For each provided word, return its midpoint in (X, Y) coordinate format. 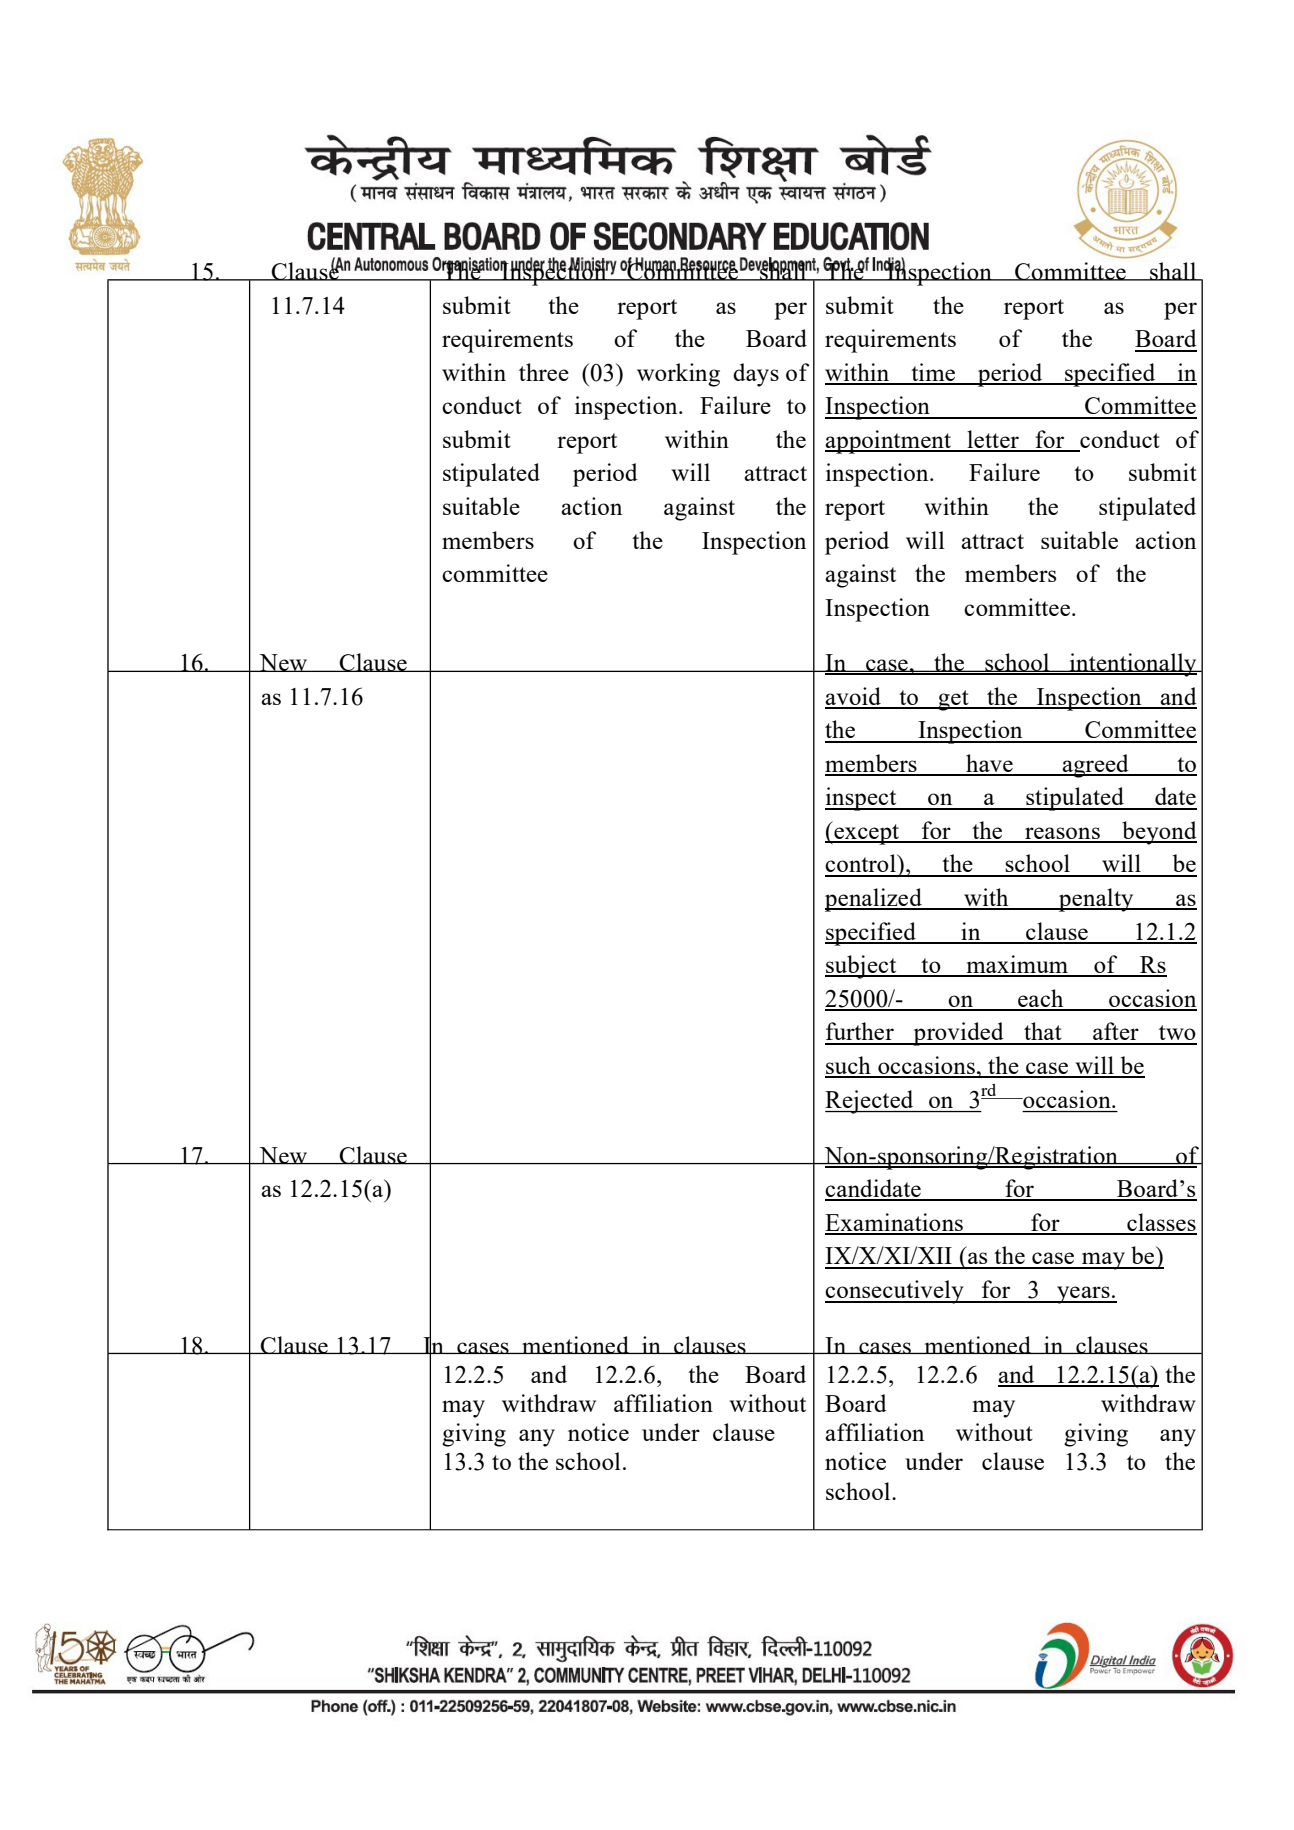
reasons (1062, 834)
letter (993, 440)
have (989, 764)
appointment (889, 442)
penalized (874, 900)
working (678, 375)
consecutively (895, 1292)
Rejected (870, 1102)
